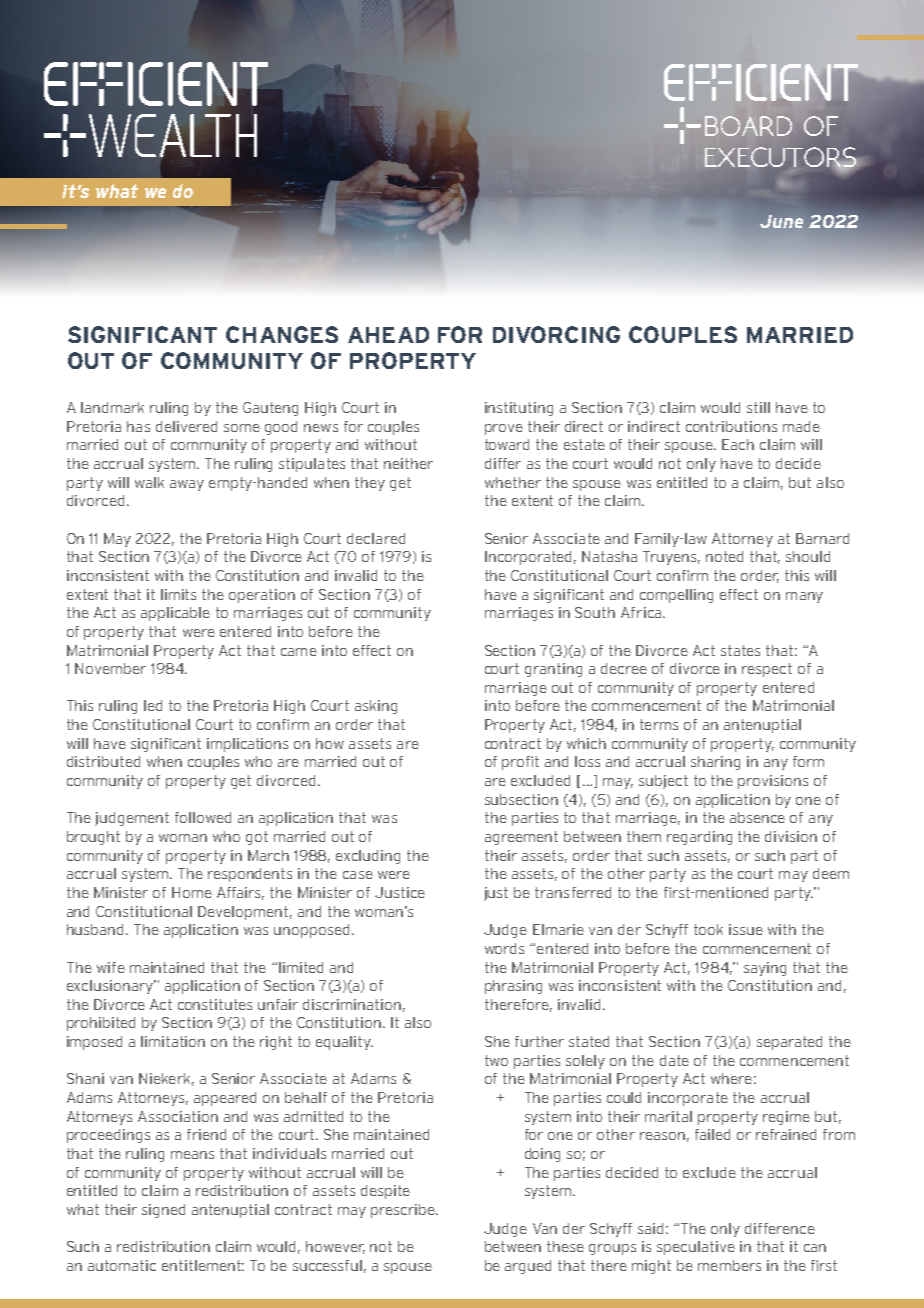 This screenshot has height=1308, width=924. I want to click on profit, so click(520, 763).
